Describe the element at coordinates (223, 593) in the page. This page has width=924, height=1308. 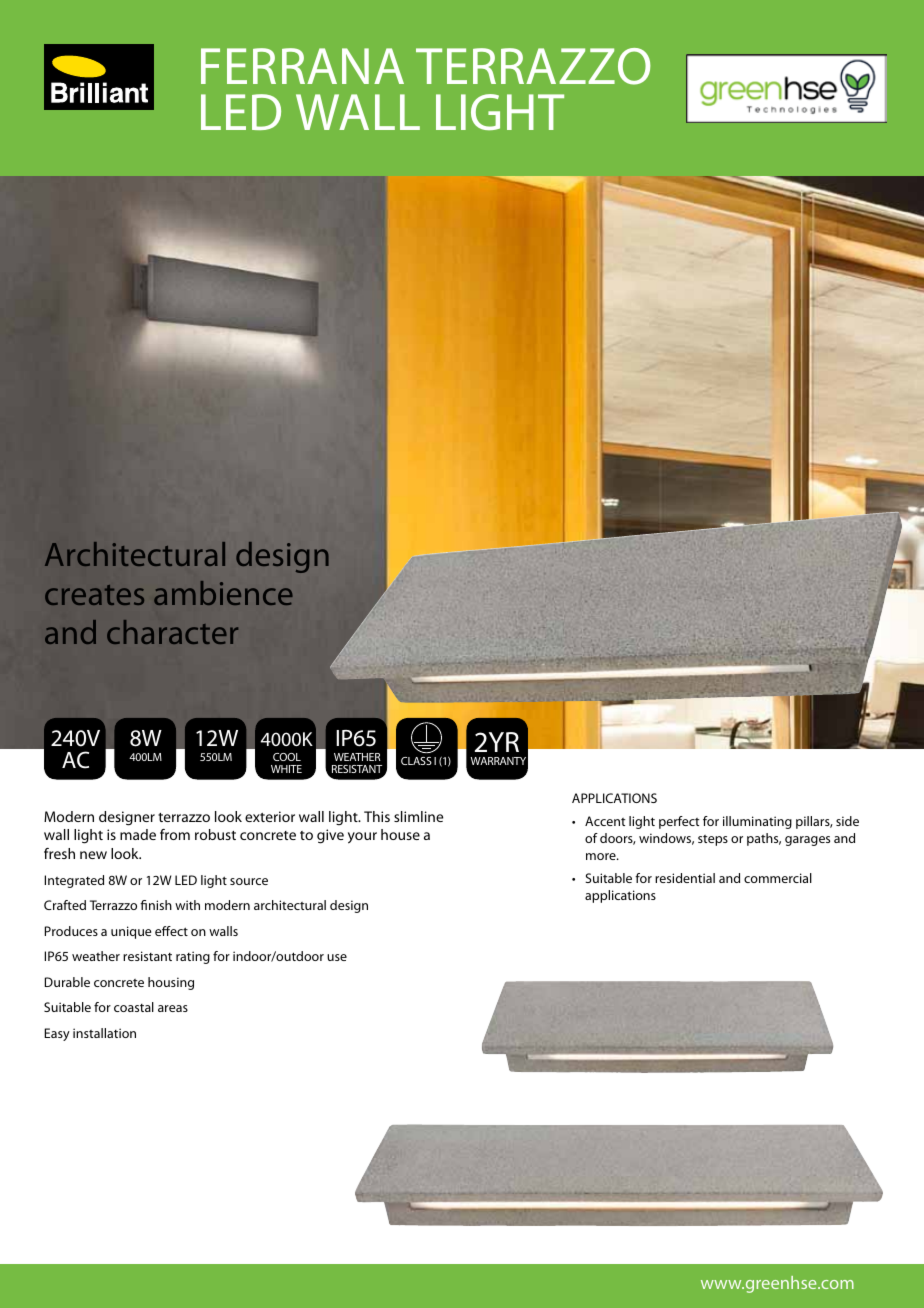
I see `ambience` at that location.
